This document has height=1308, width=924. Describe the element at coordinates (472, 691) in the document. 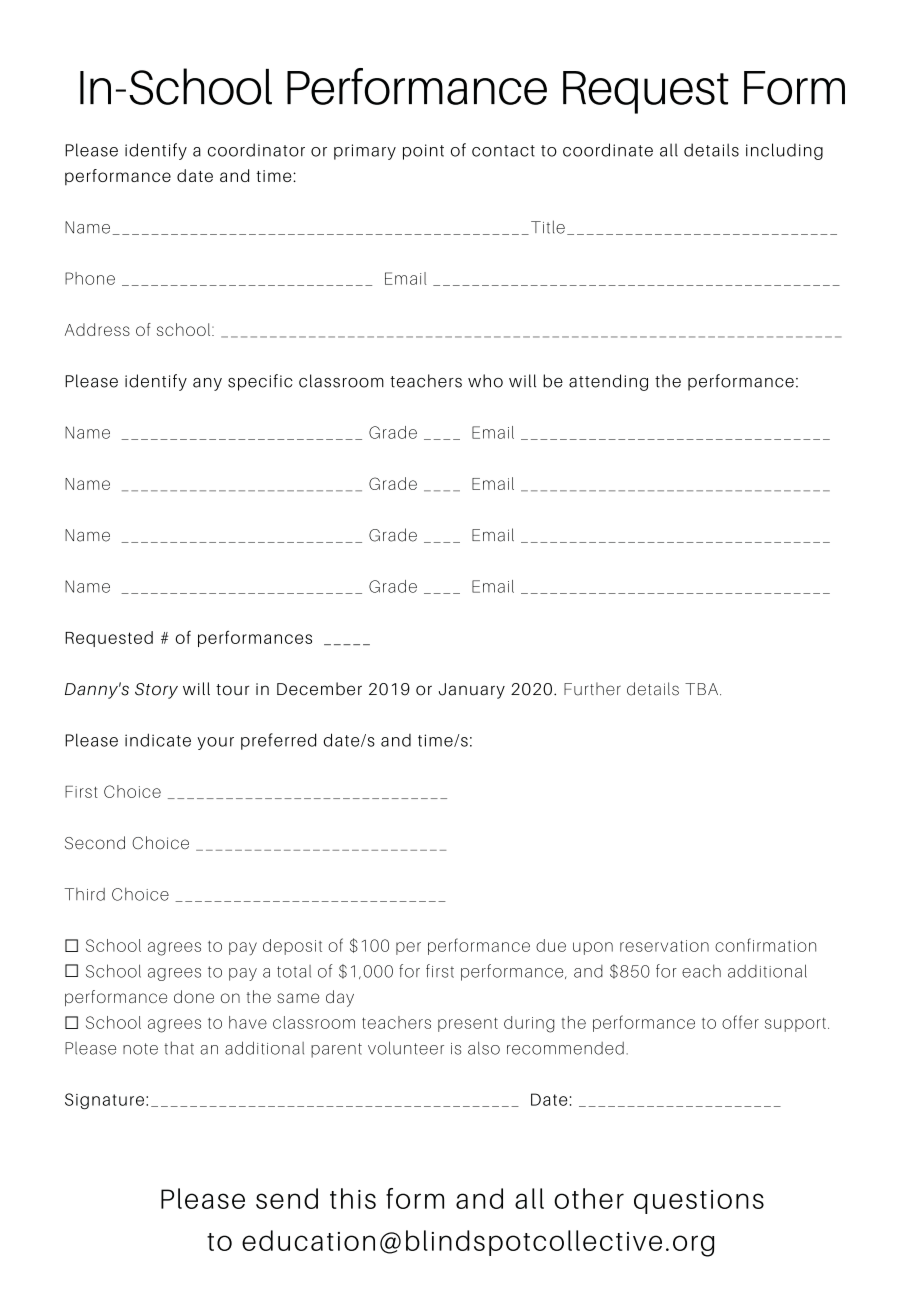

I see `January` at that location.
